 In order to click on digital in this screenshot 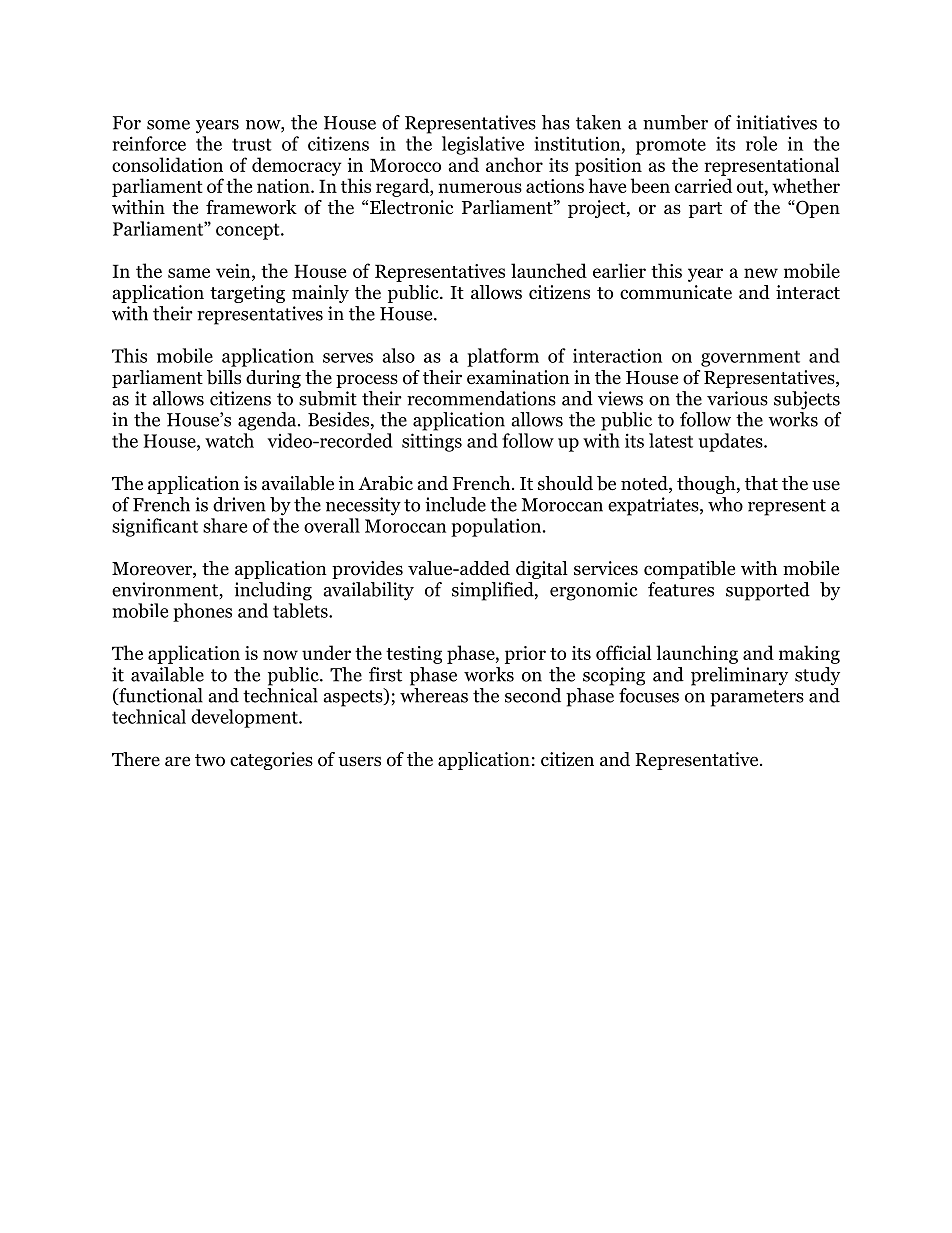, I will do `click(542, 570)`.
